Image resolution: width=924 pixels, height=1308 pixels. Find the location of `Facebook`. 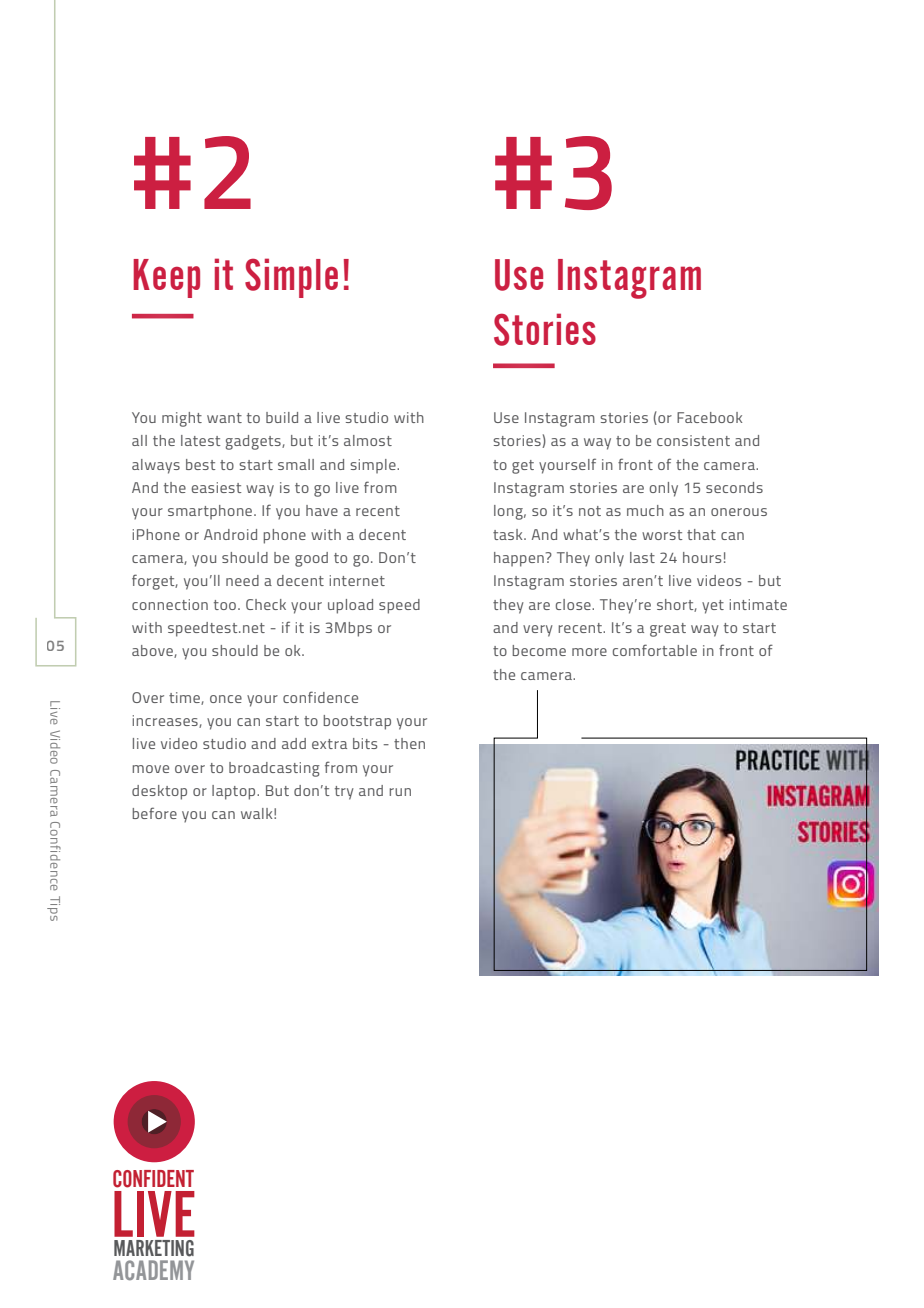

Facebook is located at coordinates (709, 417).
